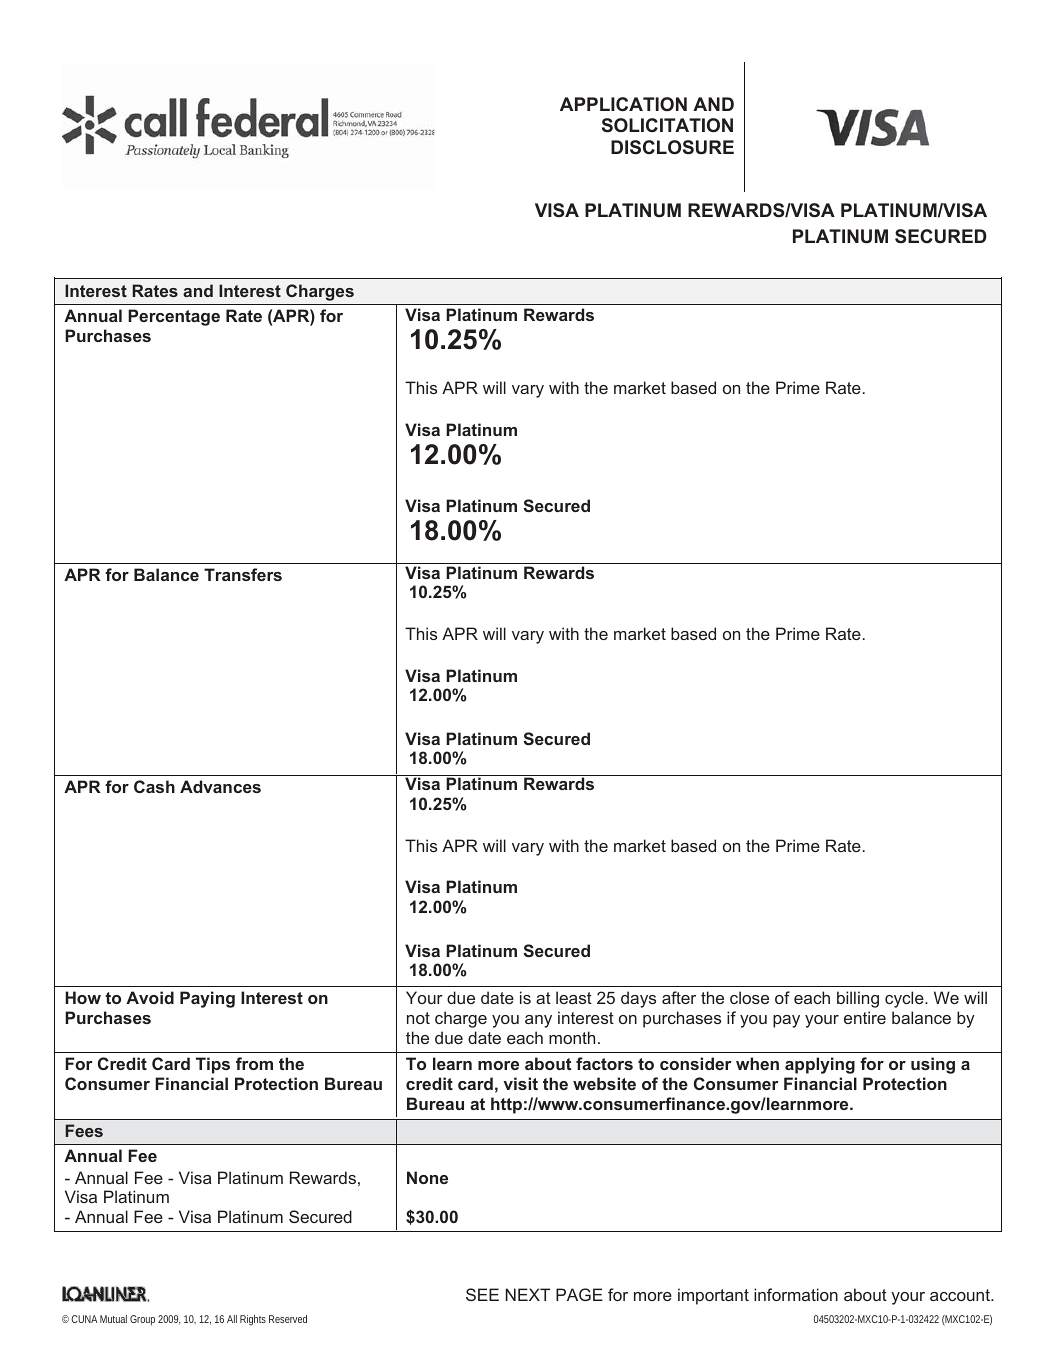 The height and width of the page is (1365, 1055). Describe the element at coordinates (623, 104) in the page. I see `APPLICATION` at that location.
